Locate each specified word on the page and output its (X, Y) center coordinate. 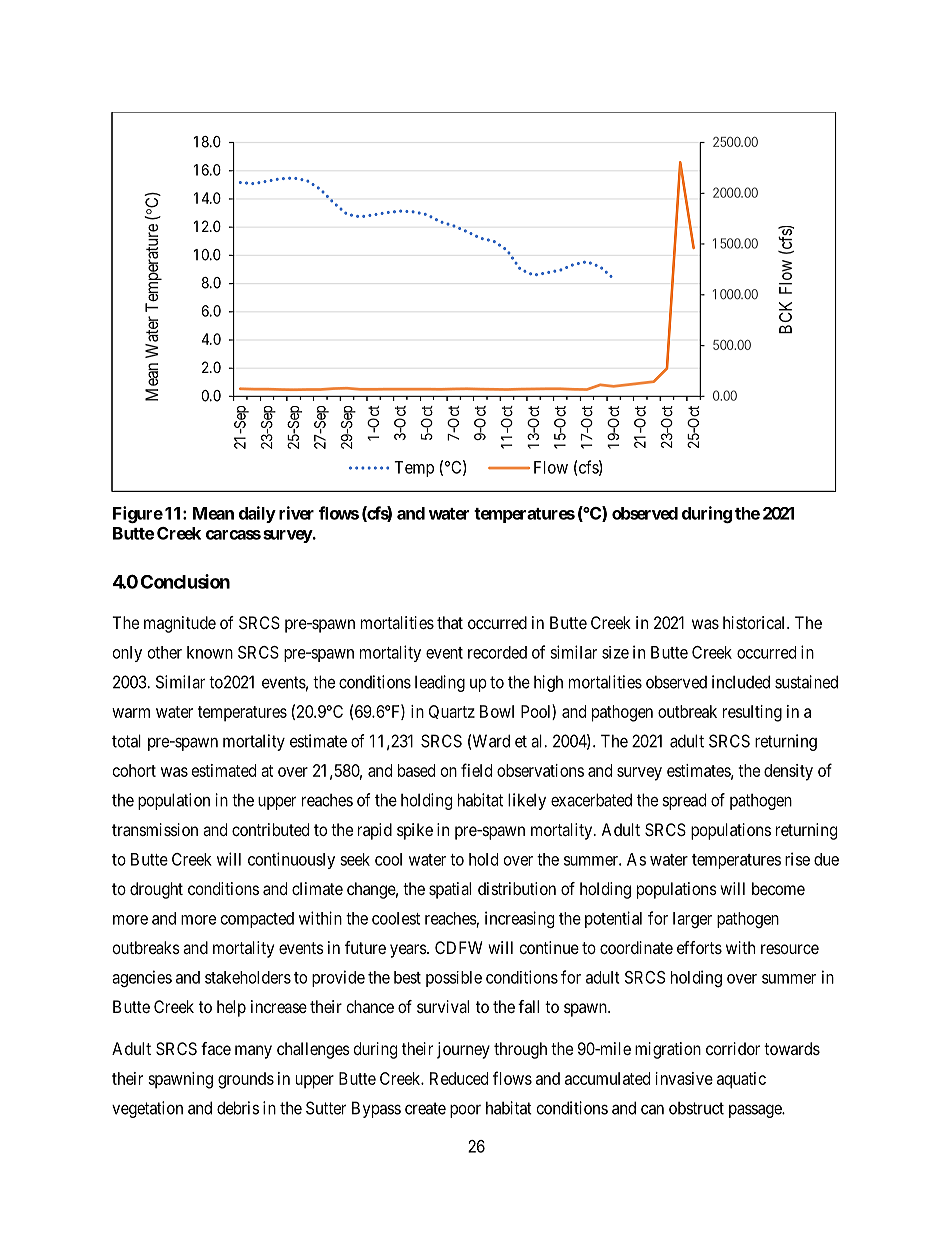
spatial (450, 890)
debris (238, 1108)
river (296, 513)
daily (257, 514)
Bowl (497, 711)
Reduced (459, 1078)
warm (131, 713)
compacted (257, 920)
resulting (752, 713)
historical (755, 622)
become (778, 888)
